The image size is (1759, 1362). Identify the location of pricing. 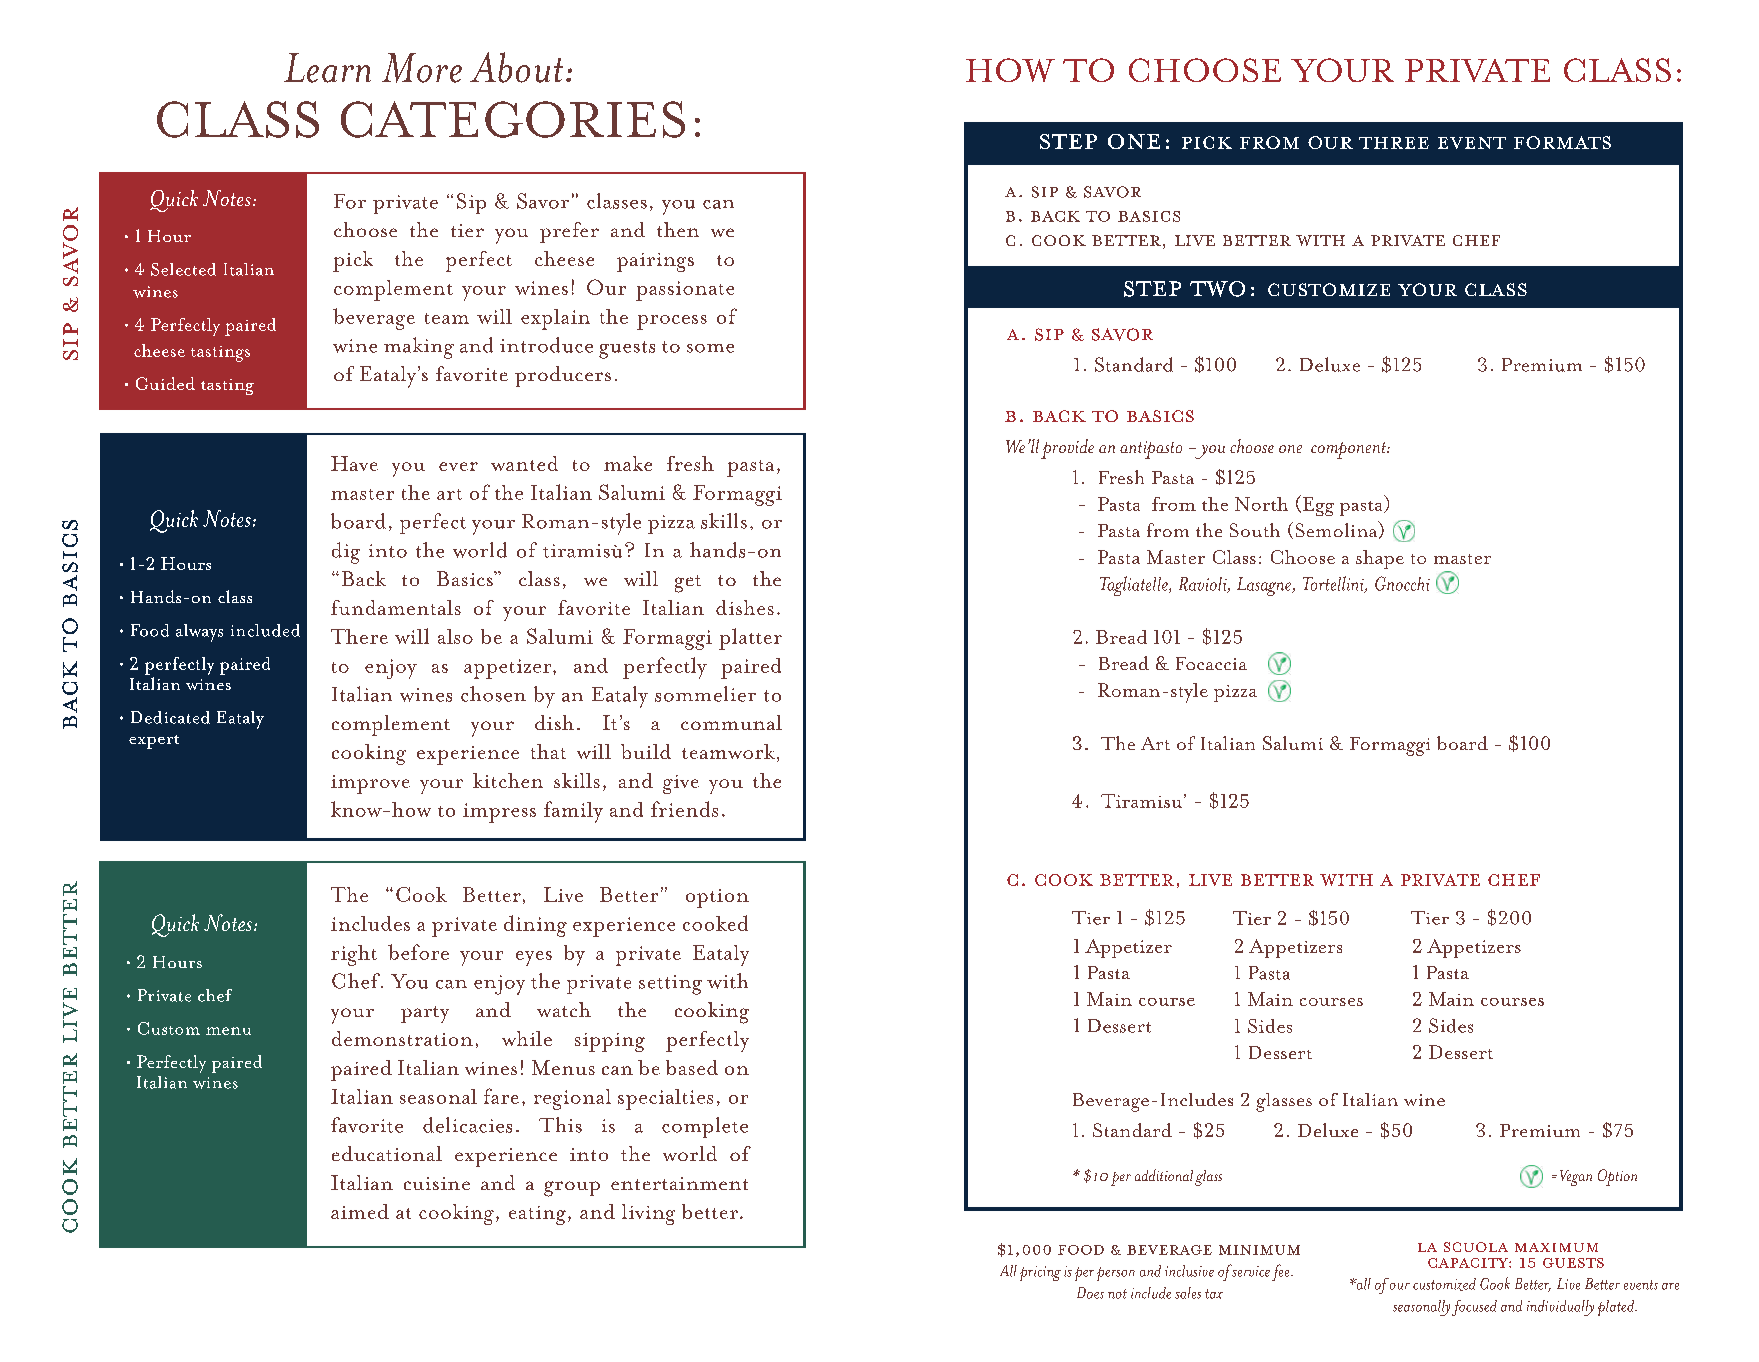
(1040, 1273).
